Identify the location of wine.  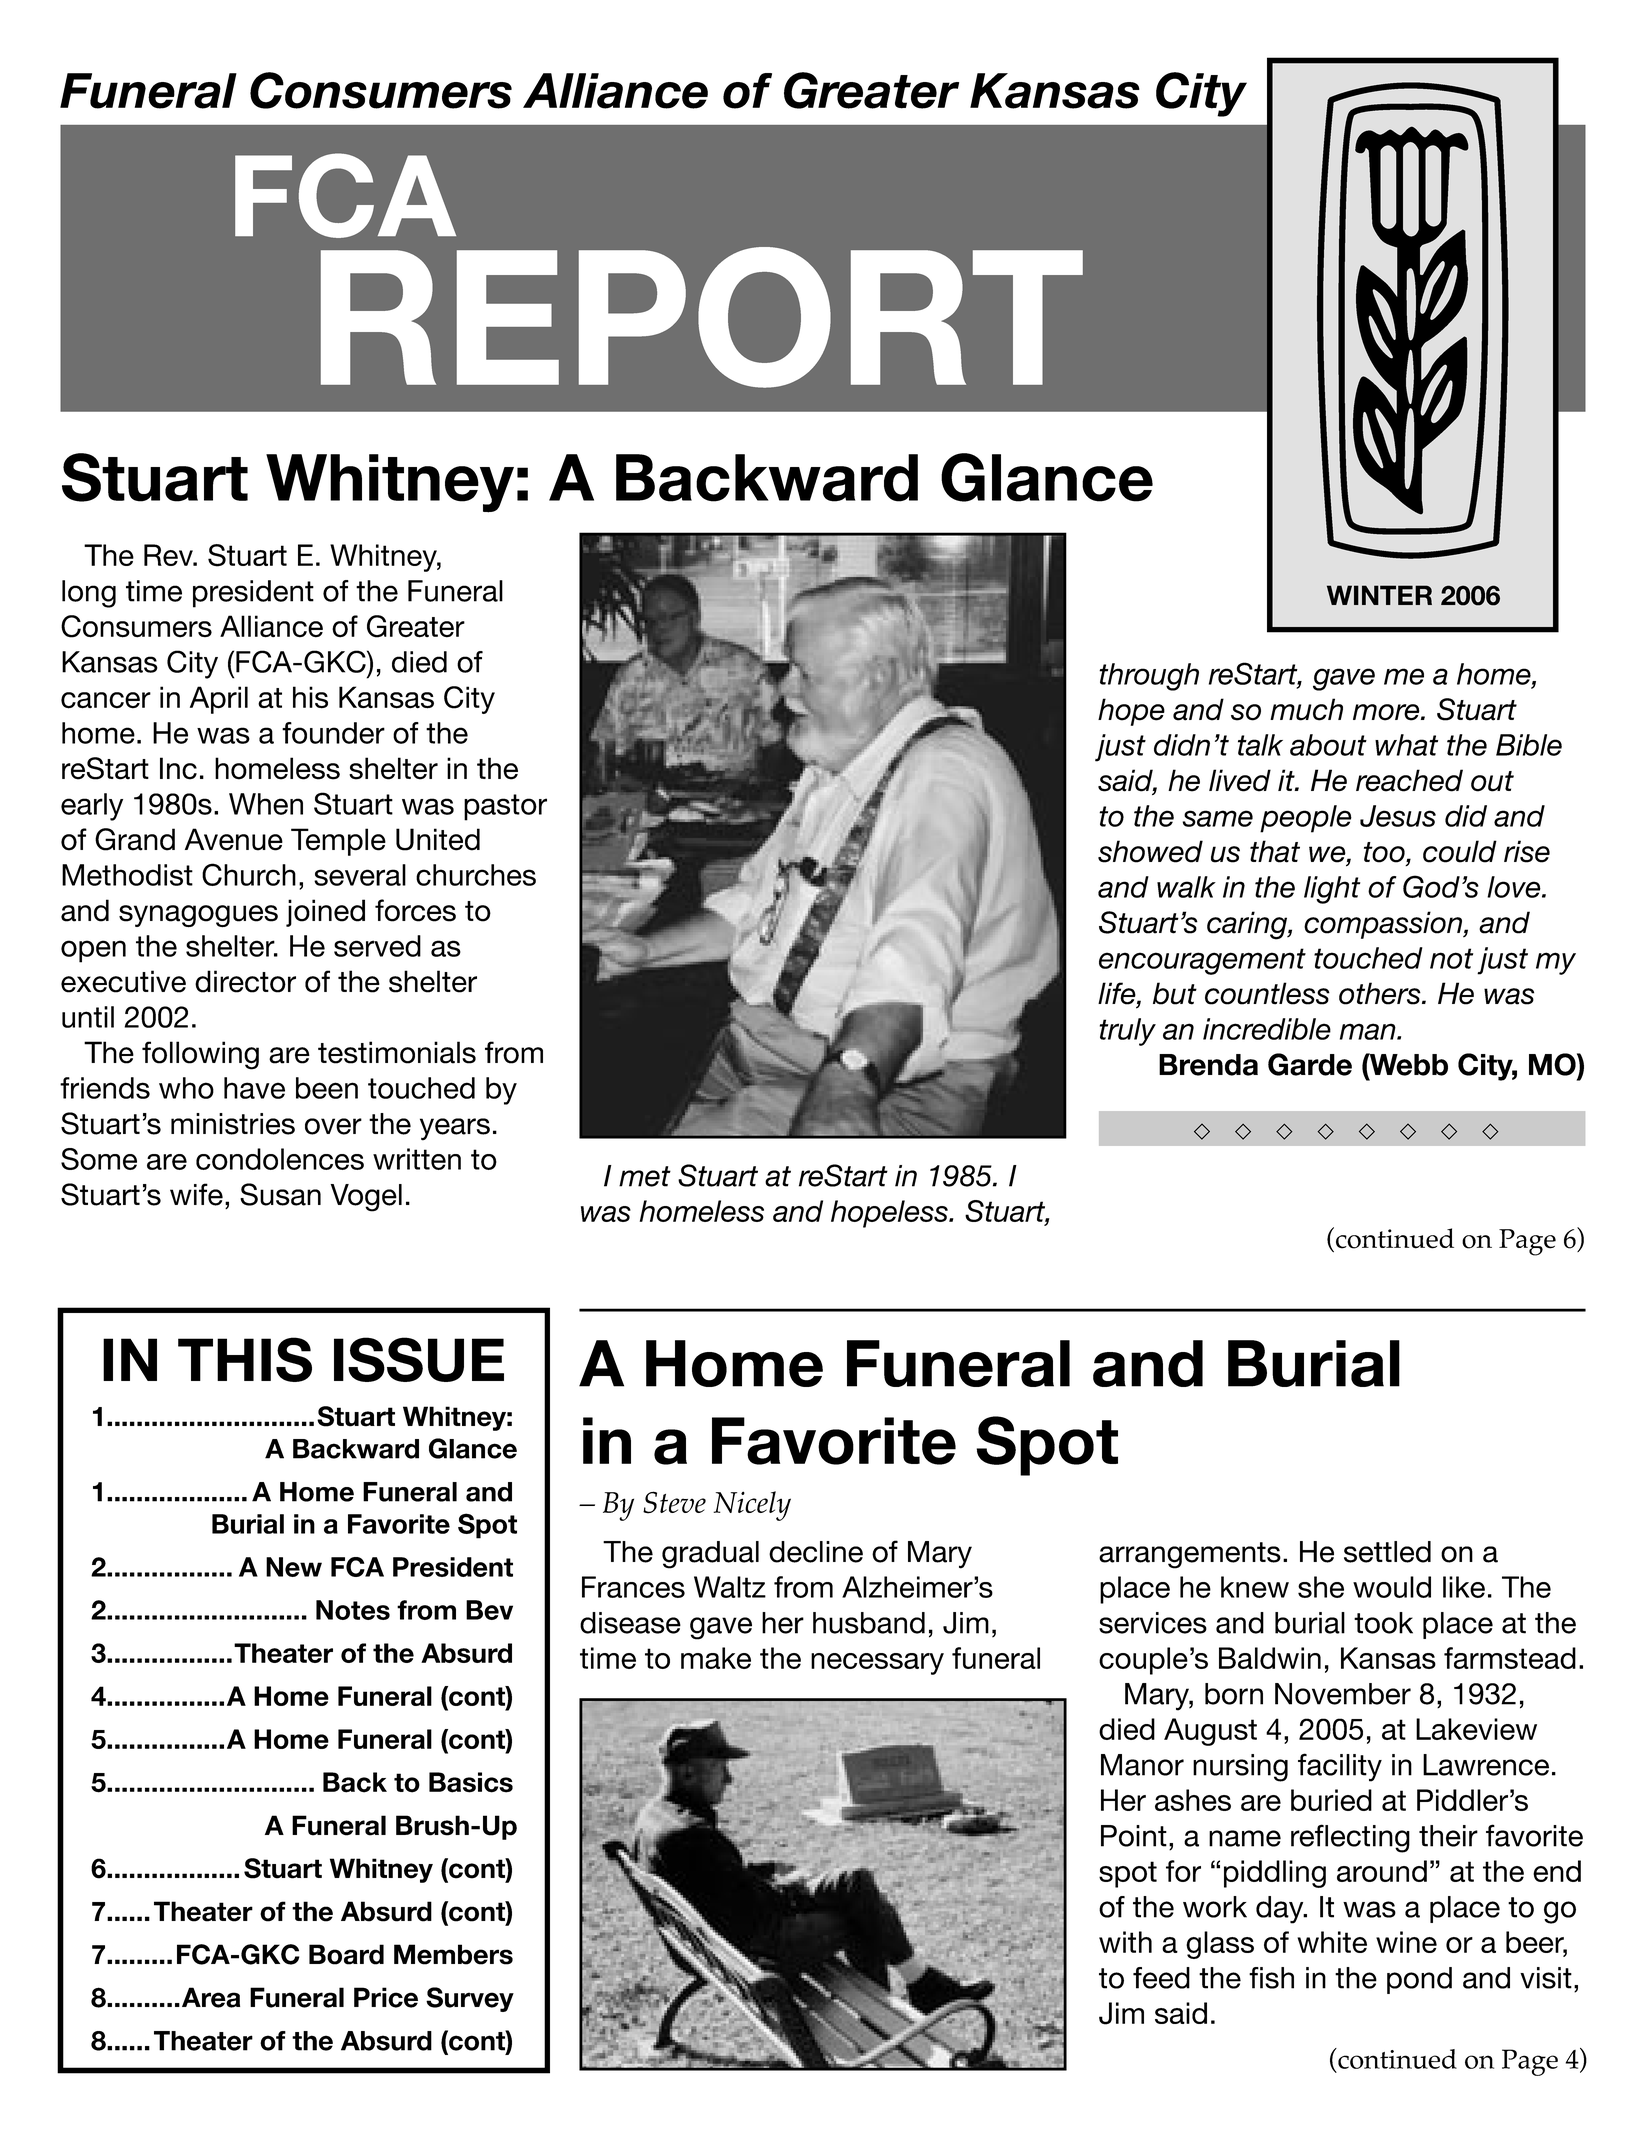
(1406, 1942).
